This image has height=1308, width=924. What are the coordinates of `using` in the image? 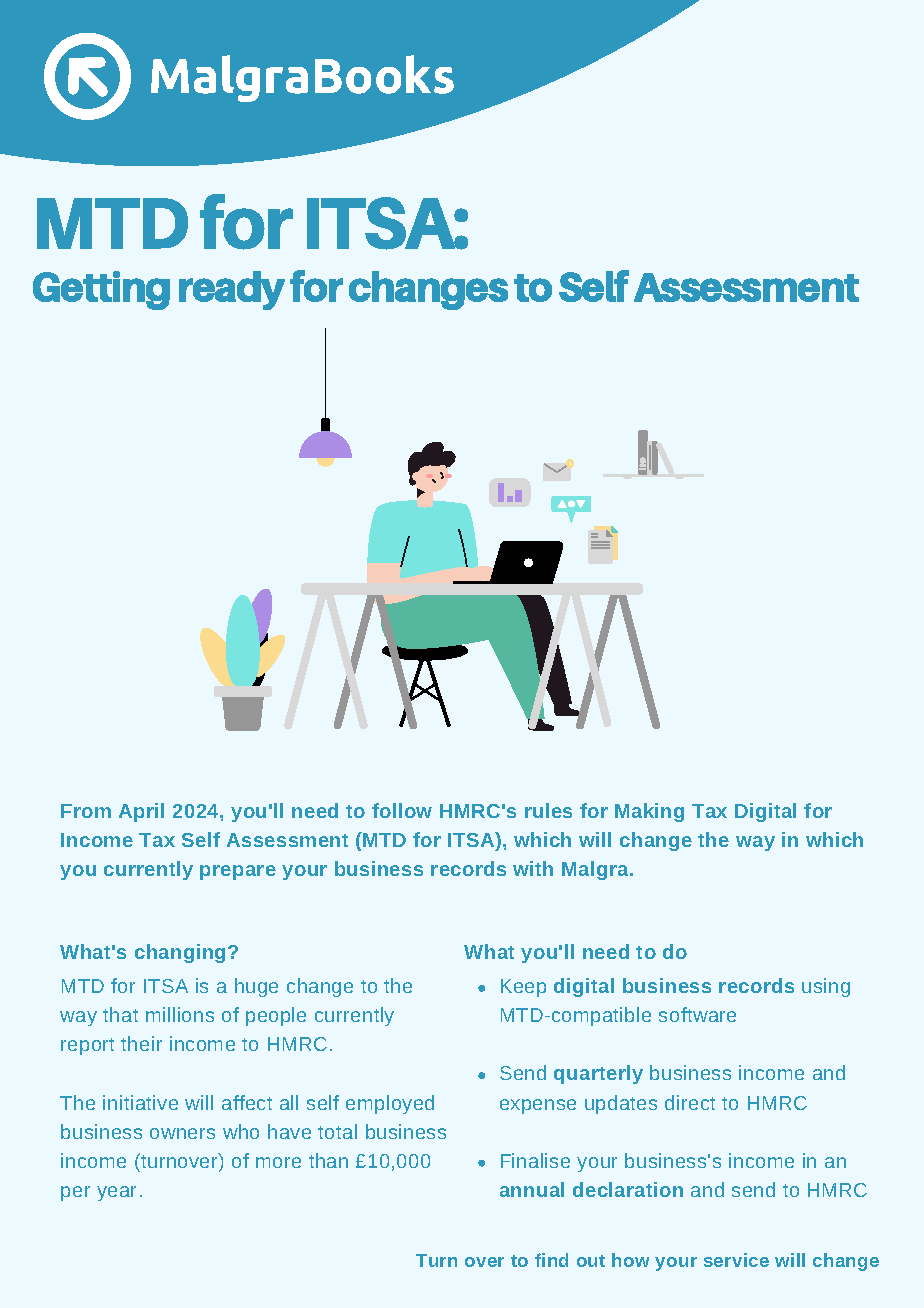 It's located at (826, 987).
